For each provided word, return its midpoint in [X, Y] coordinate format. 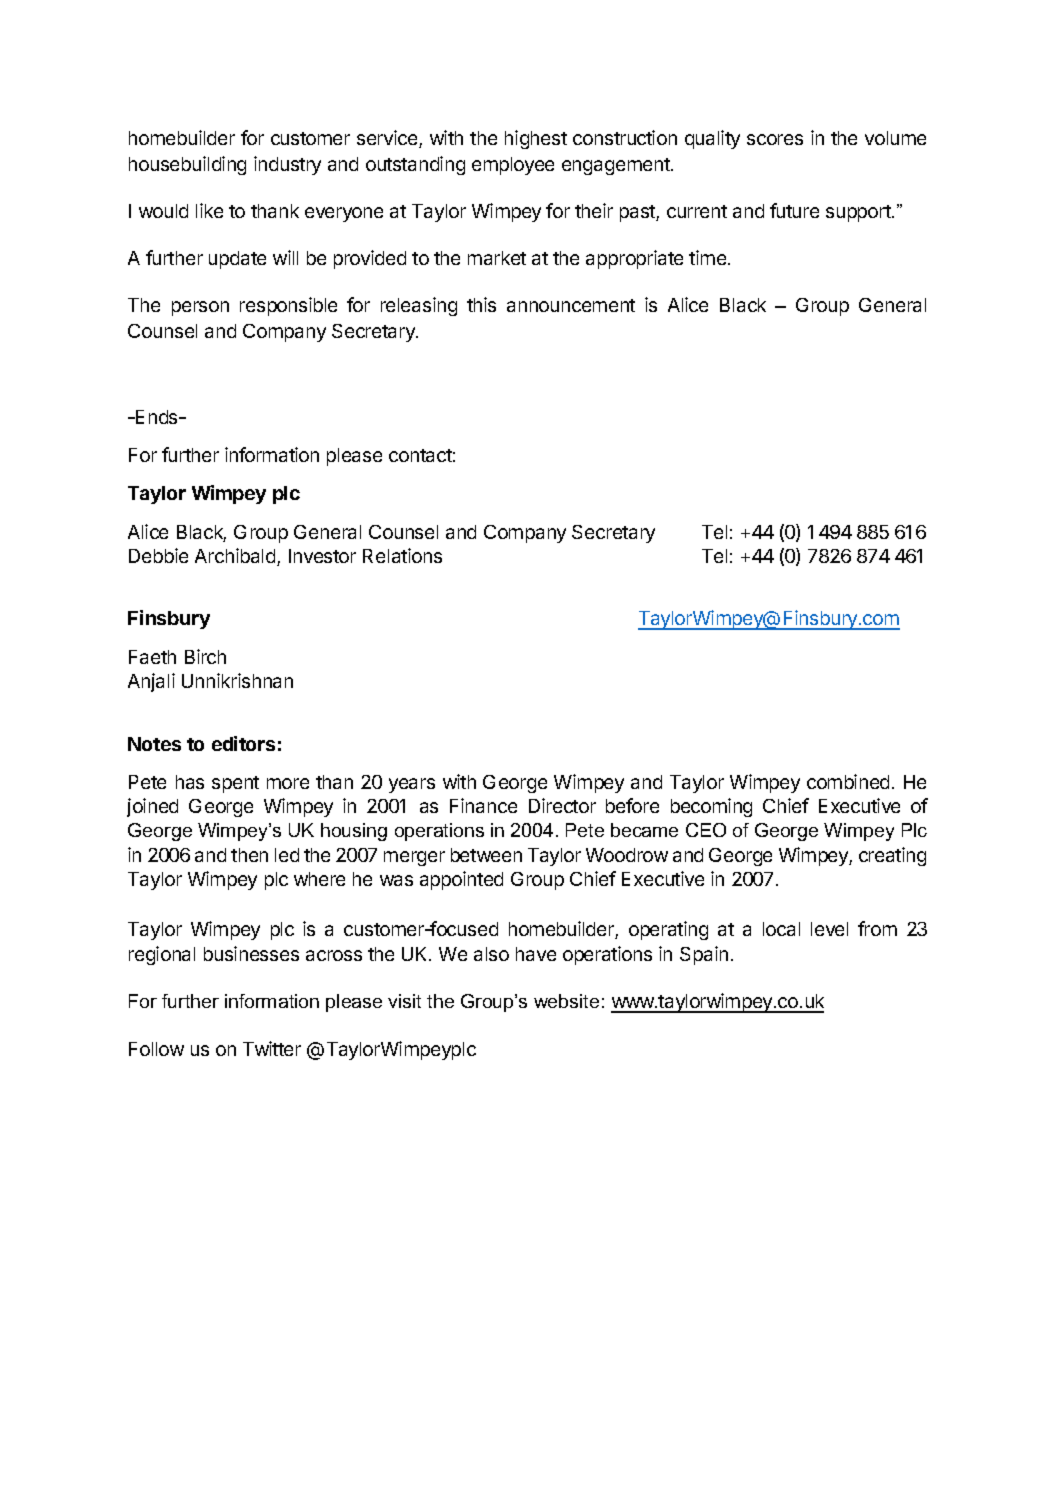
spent [235, 784]
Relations [402, 555]
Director [562, 805]
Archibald [235, 555]
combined [848, 781]
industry [287, 165]
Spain [704, 955]
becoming [711, 807]
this [481, 304]
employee [513, 166]
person [200, 308]
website [566, 1001]
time [709, 257]
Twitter [272, 1048]
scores [775, 139]
